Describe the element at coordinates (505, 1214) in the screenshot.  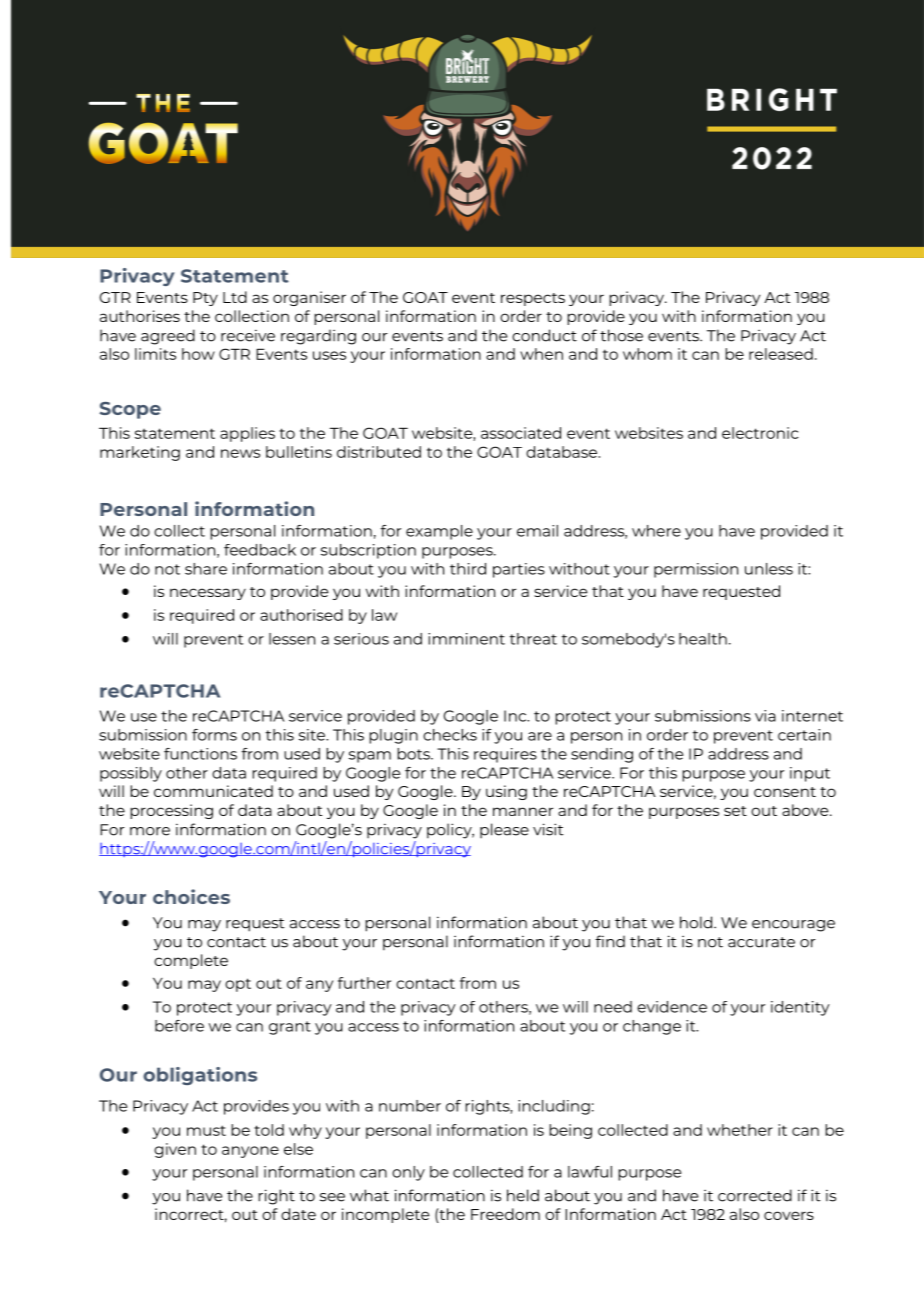
I see `Freedom` at that location.
